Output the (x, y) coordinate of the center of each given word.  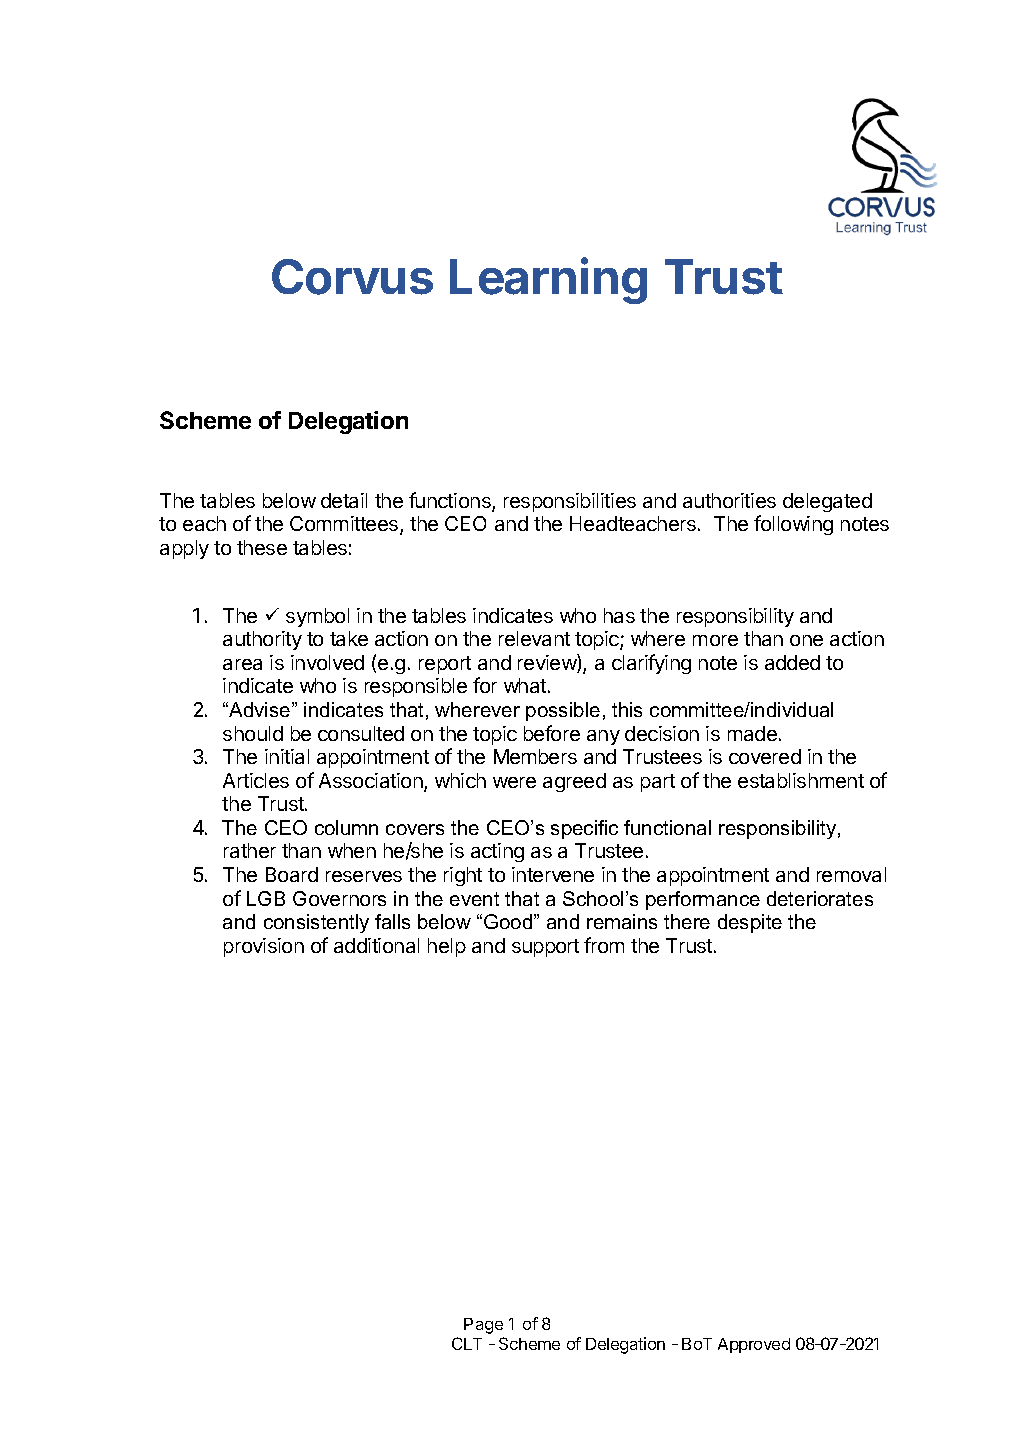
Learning (548, 281)
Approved (754, 1345)
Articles (256, 780)
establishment (801, 780)
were (514, 782)
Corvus (352, 277)
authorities (729, 500)
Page (483, 1326)
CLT (467, 1343)
